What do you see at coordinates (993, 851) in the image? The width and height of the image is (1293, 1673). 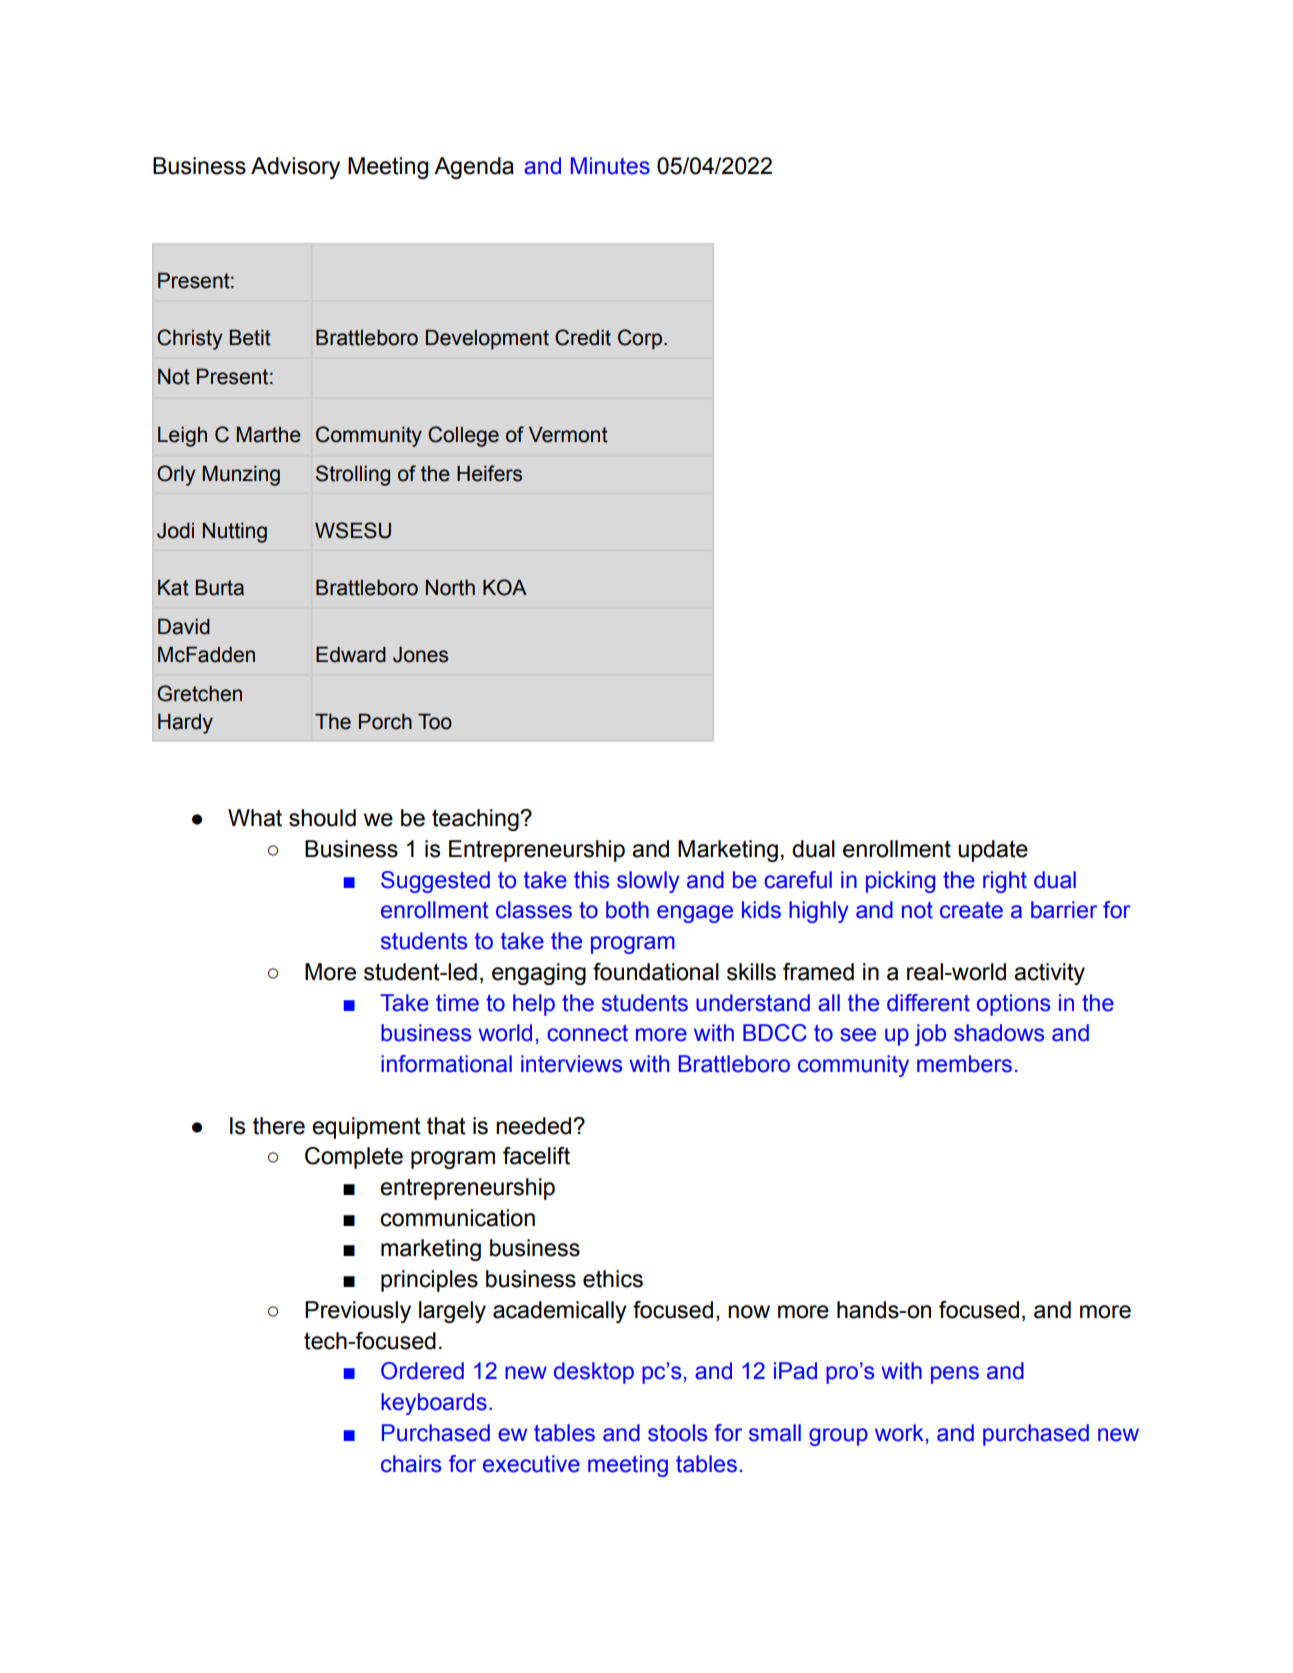 I see `update` at bounding box center [993, 851].
